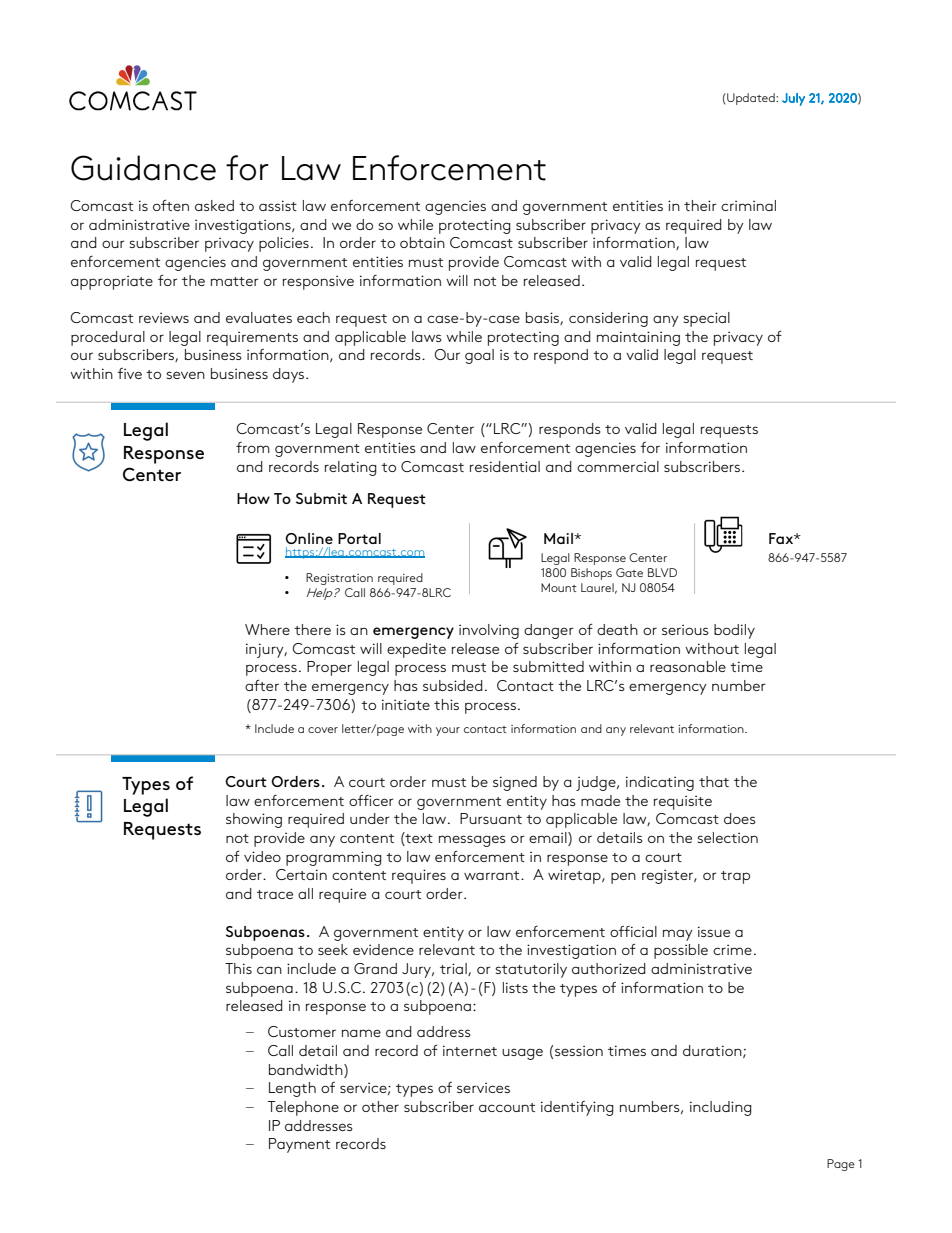 The image size is (952, 1233). Describe the element at coordinates (472, 841) in the image. I see `messages` at that location.
